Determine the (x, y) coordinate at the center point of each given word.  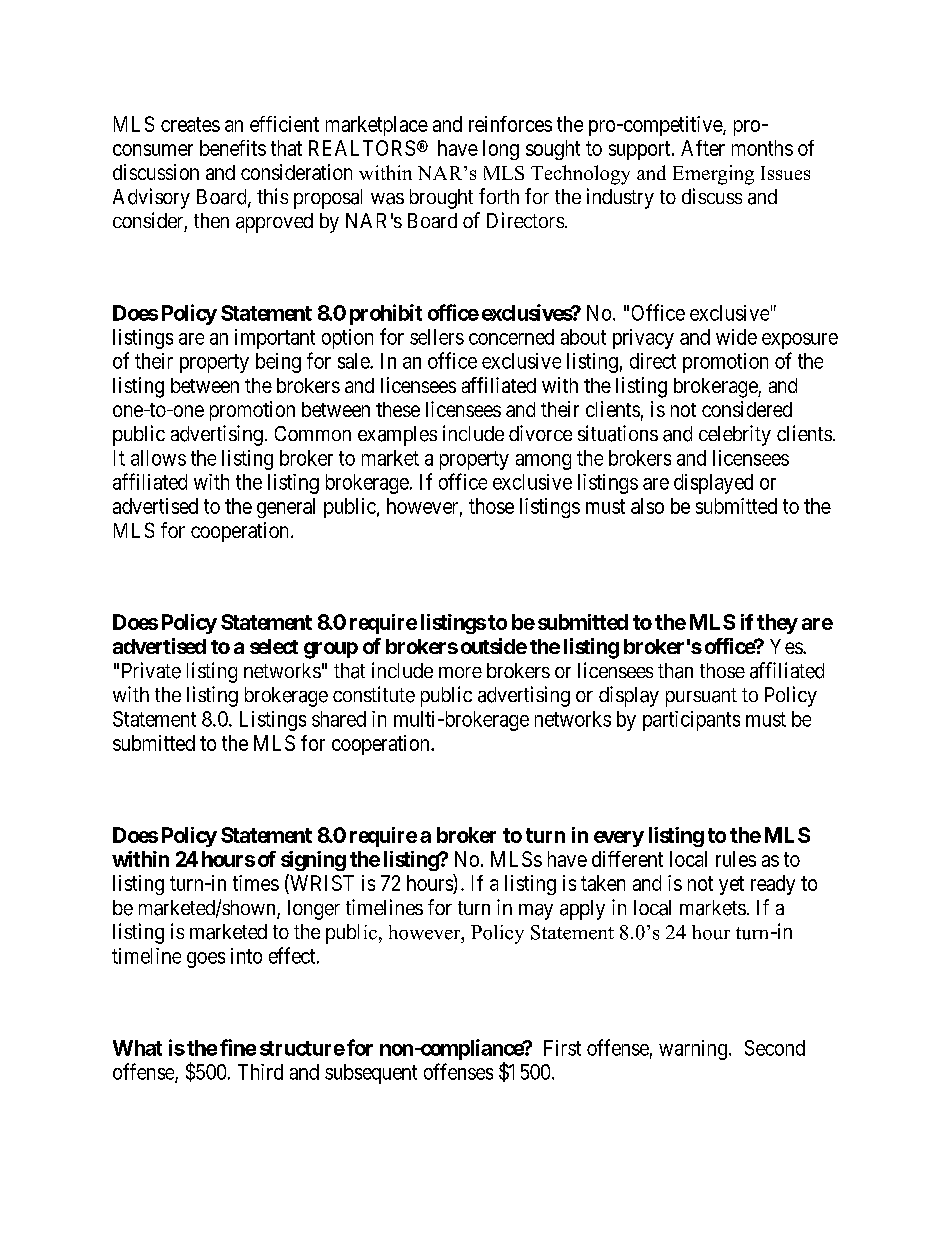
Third (260, 1072)
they (777, 624)
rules (736, 859)
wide (736, 337)
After (703, 148)
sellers (437, 337)
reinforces (510, 124)
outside (494, 646)
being (278, 363)
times (256, 883)
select (274, 646)
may (536, 912)
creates (190, 124)
